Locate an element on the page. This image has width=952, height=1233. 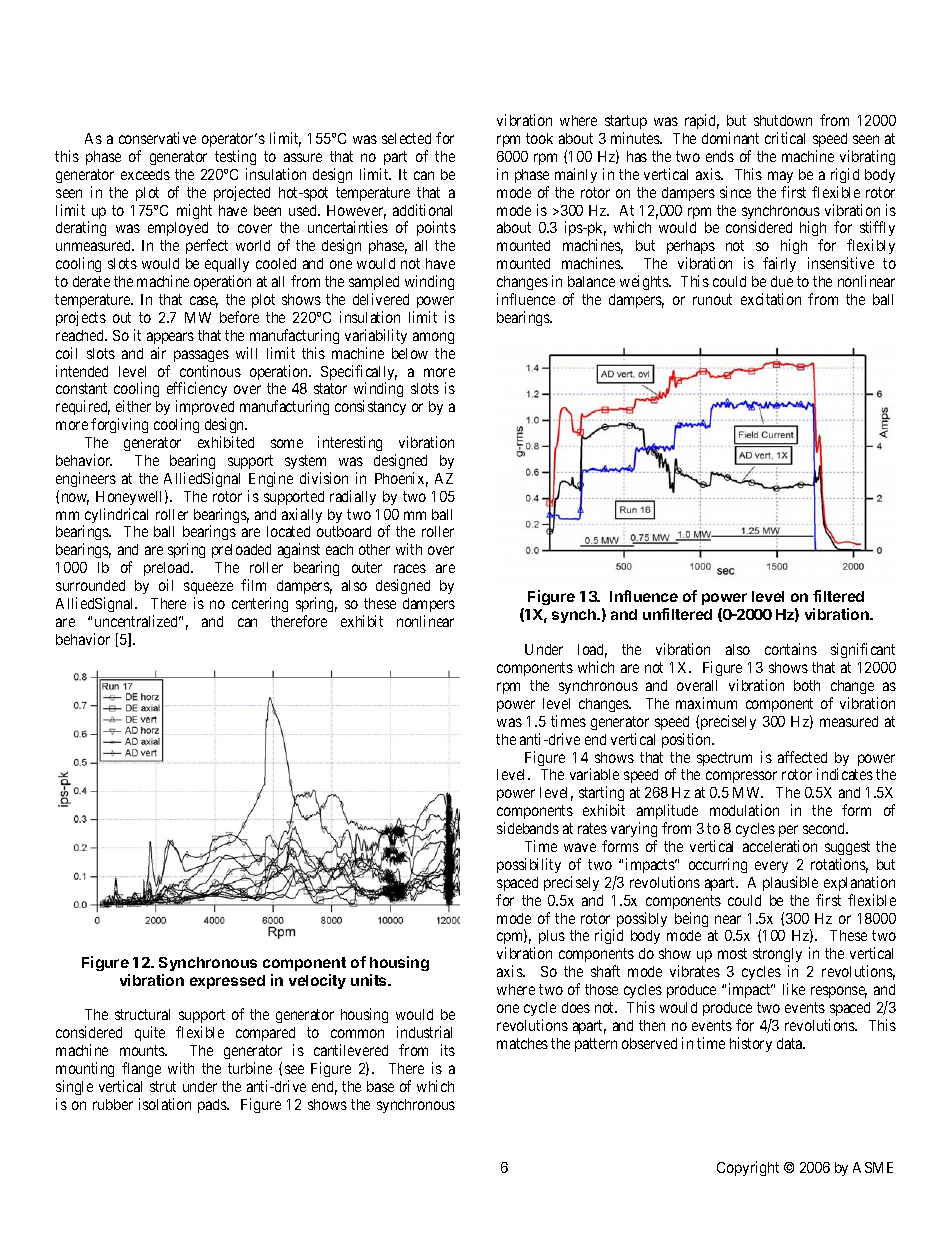
expressed is located at coordinates (227, 982).
